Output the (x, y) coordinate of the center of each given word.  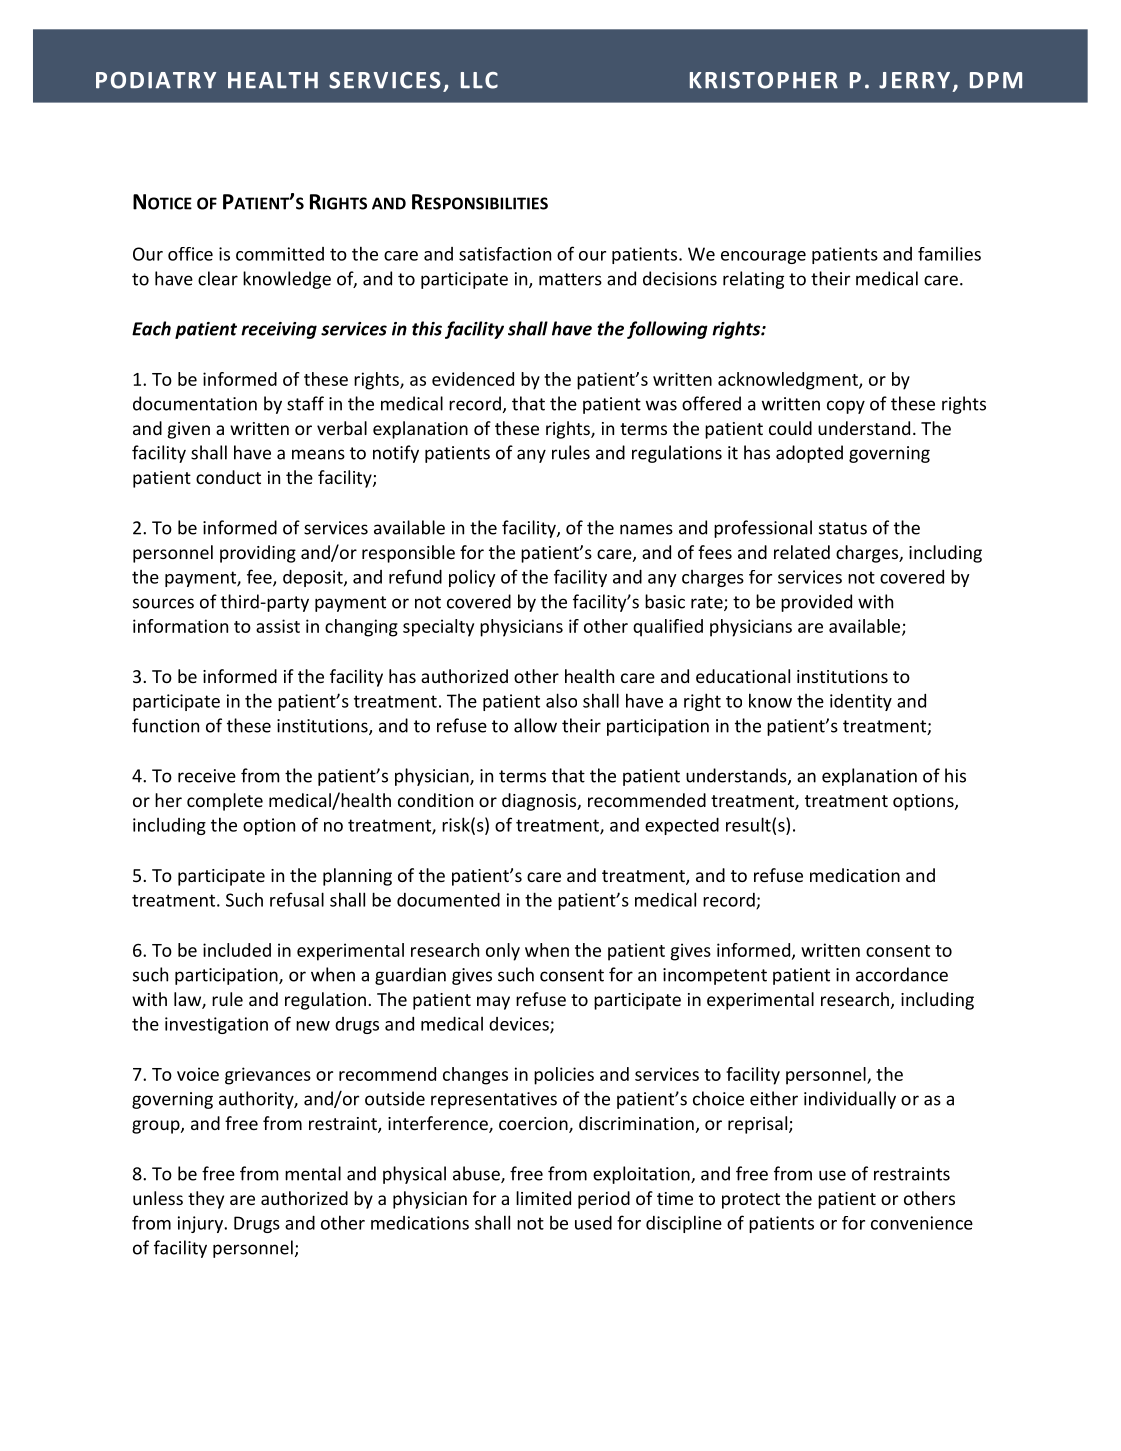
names (646, 529)
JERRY (914, 80)
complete (225, 802)
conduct (228, 477)
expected (682, 826)
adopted (809, 454)
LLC (479, 80)
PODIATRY (156, 80)
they (206, 1200)
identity (861, 702)
